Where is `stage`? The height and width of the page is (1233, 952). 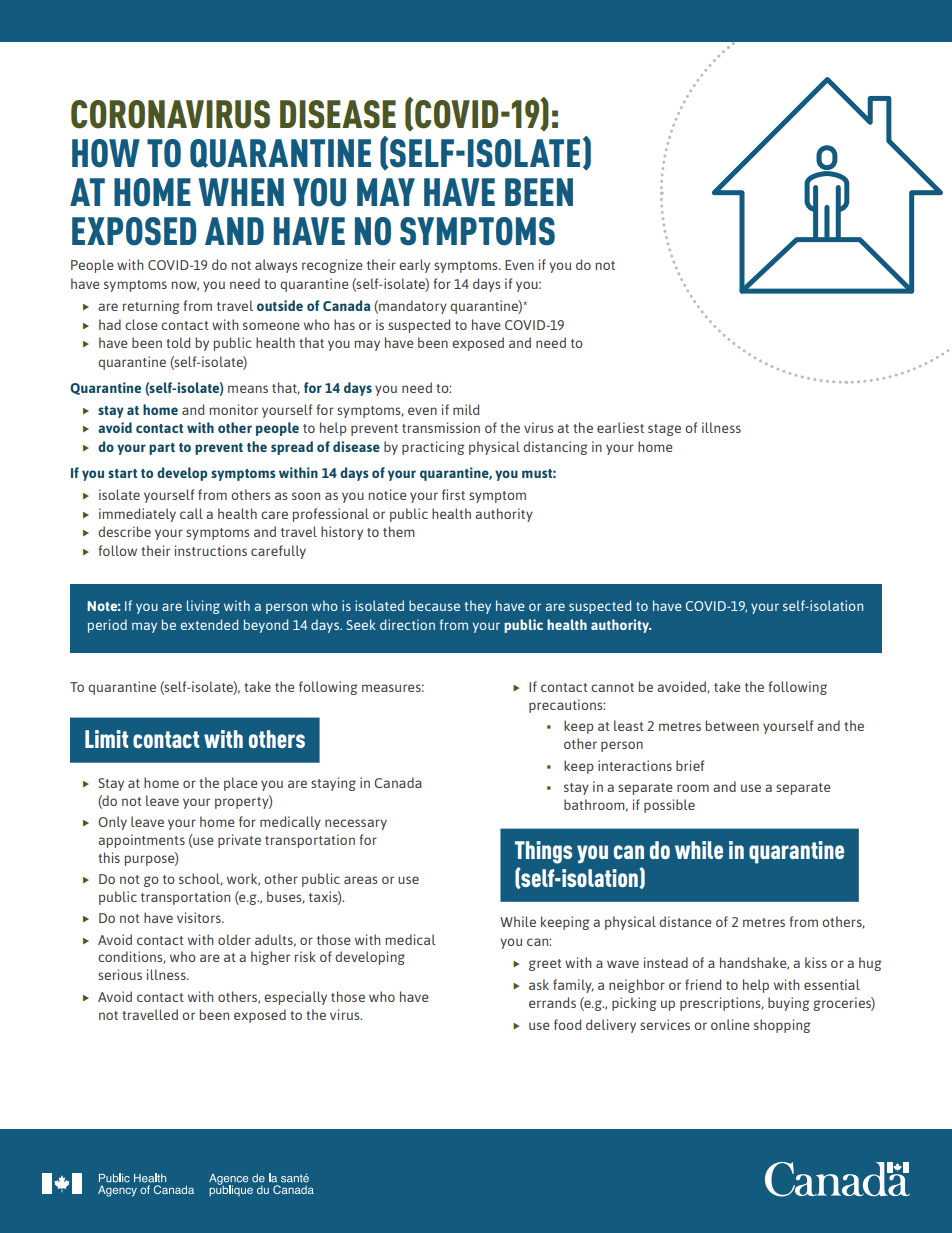
stage is located at coordinates (664, 430).
